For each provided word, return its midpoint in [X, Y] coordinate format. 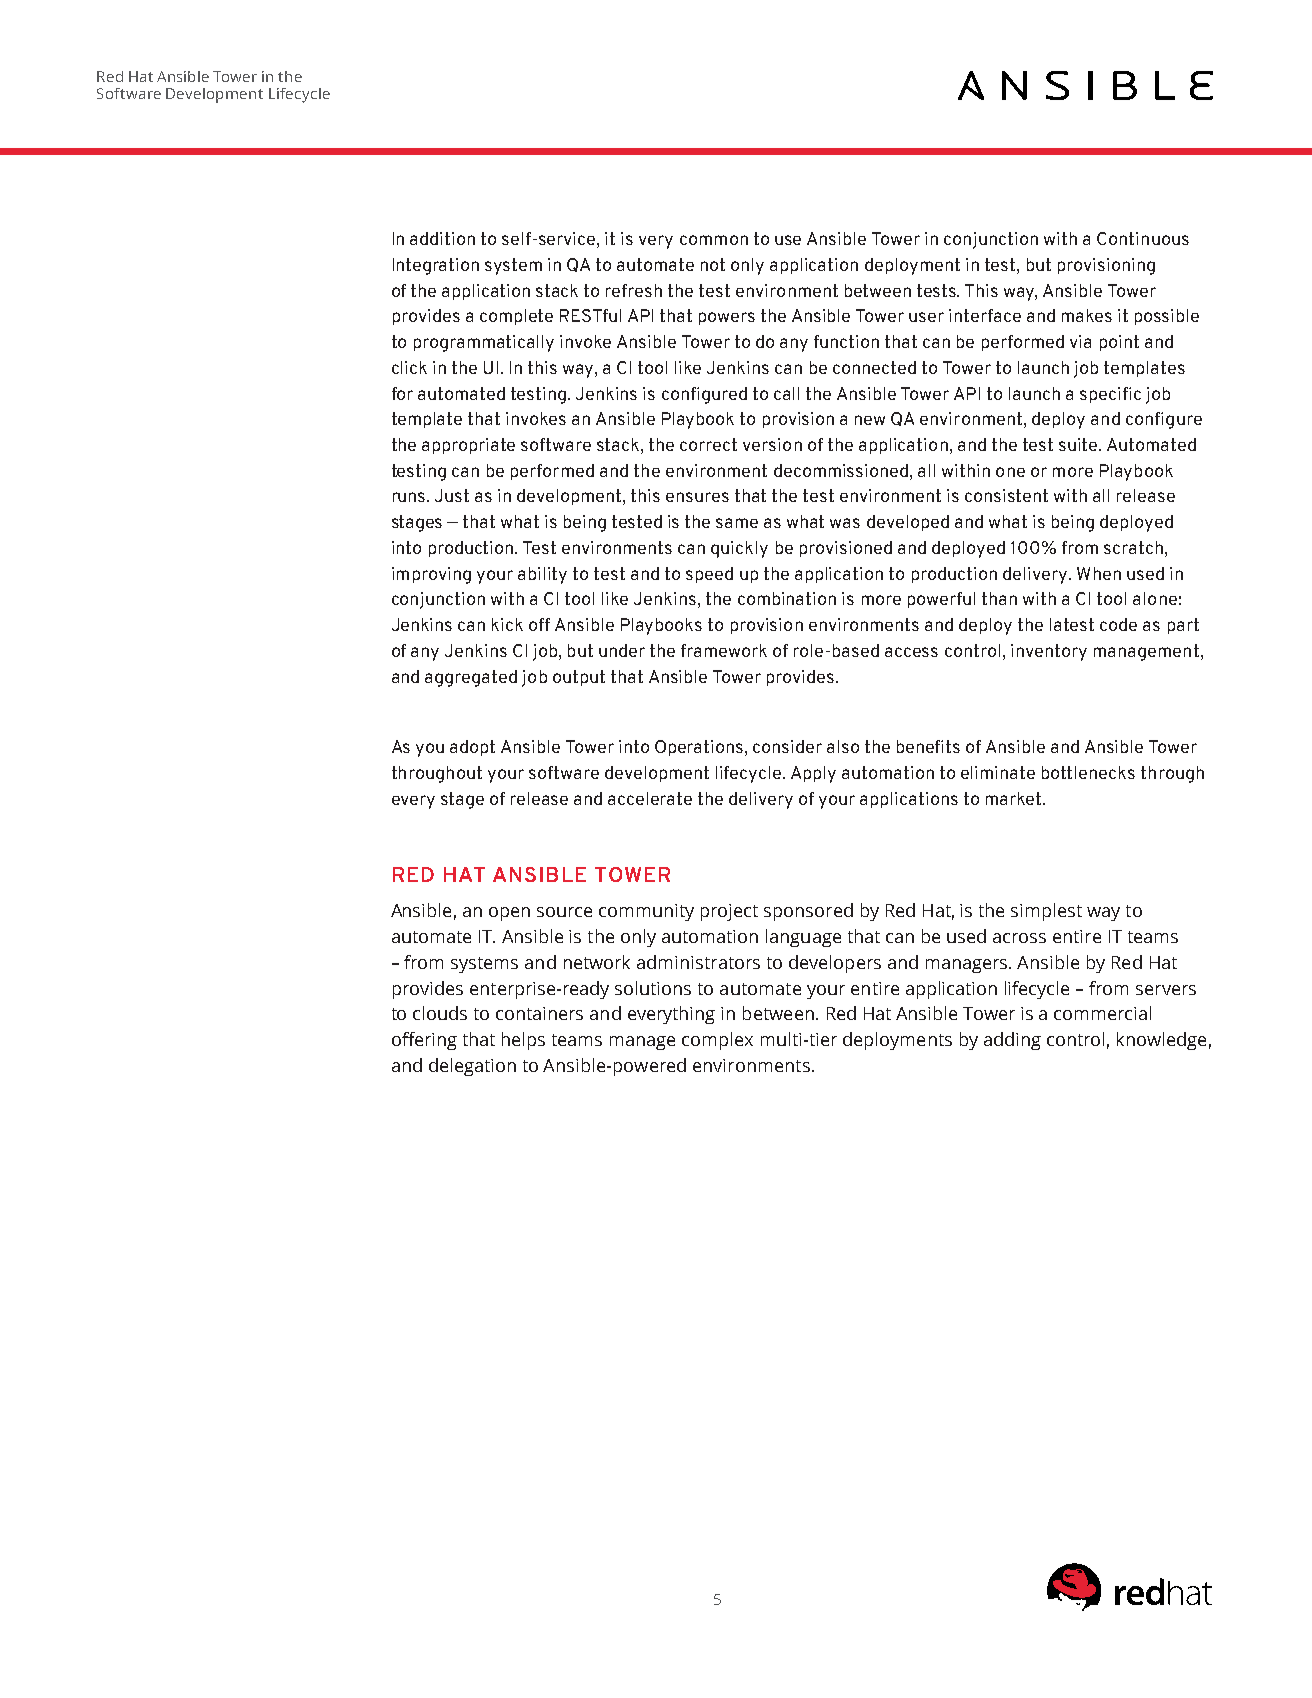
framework [724, 650]
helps [523, 1041]
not [713, 264]
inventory [1049, 652]
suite [1079, 444]
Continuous [1143, 238]
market [1013, 798]
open [509, 914]
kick [507, 624]
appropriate [468, 446]
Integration [436, 266]
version [772, 444]
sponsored [808, 912]
